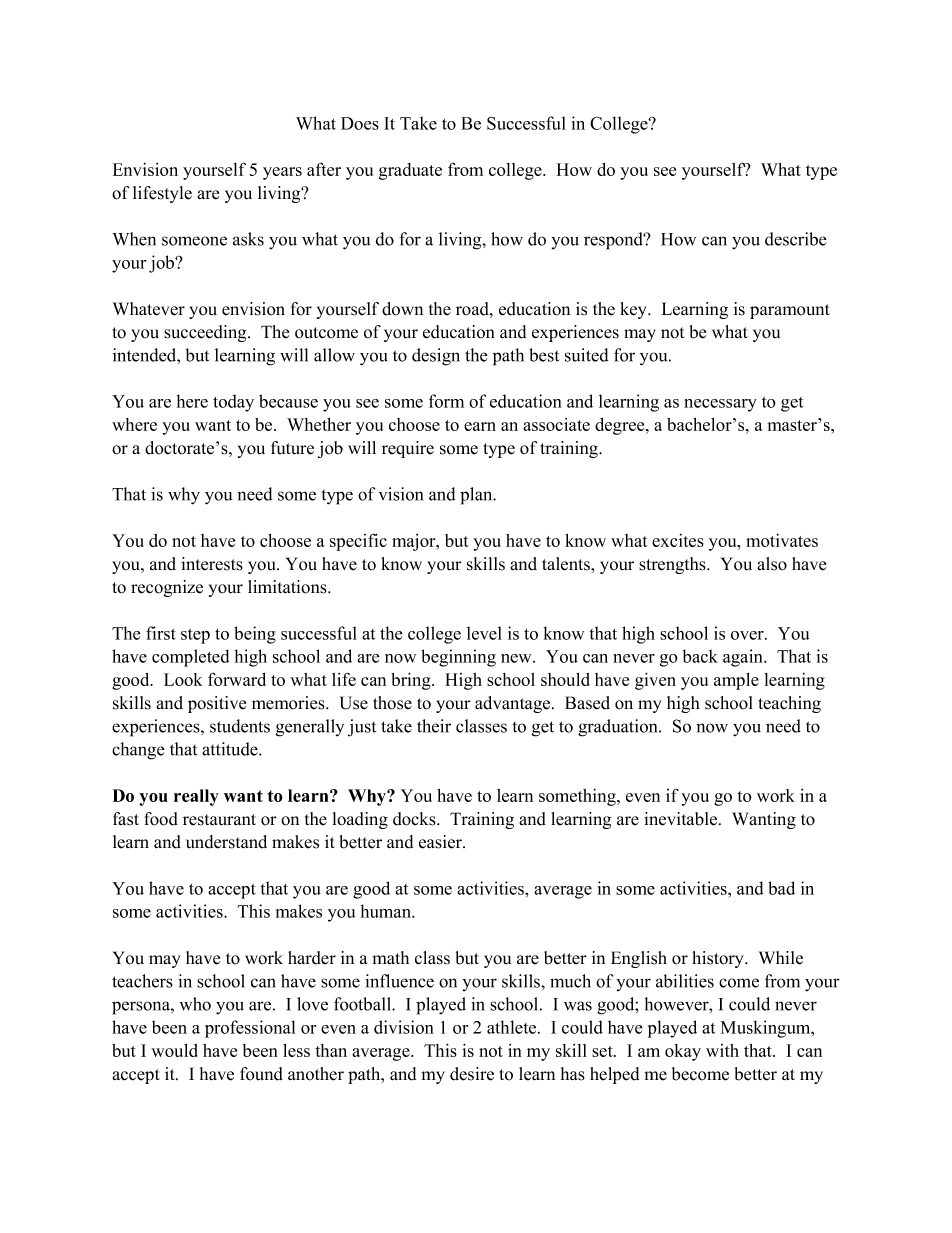 This screenshot has height=1233, width=952. What do you see at coordinates (410, 171) in the screenshot?
I see `graduate` at bounding box center [410, 171].
